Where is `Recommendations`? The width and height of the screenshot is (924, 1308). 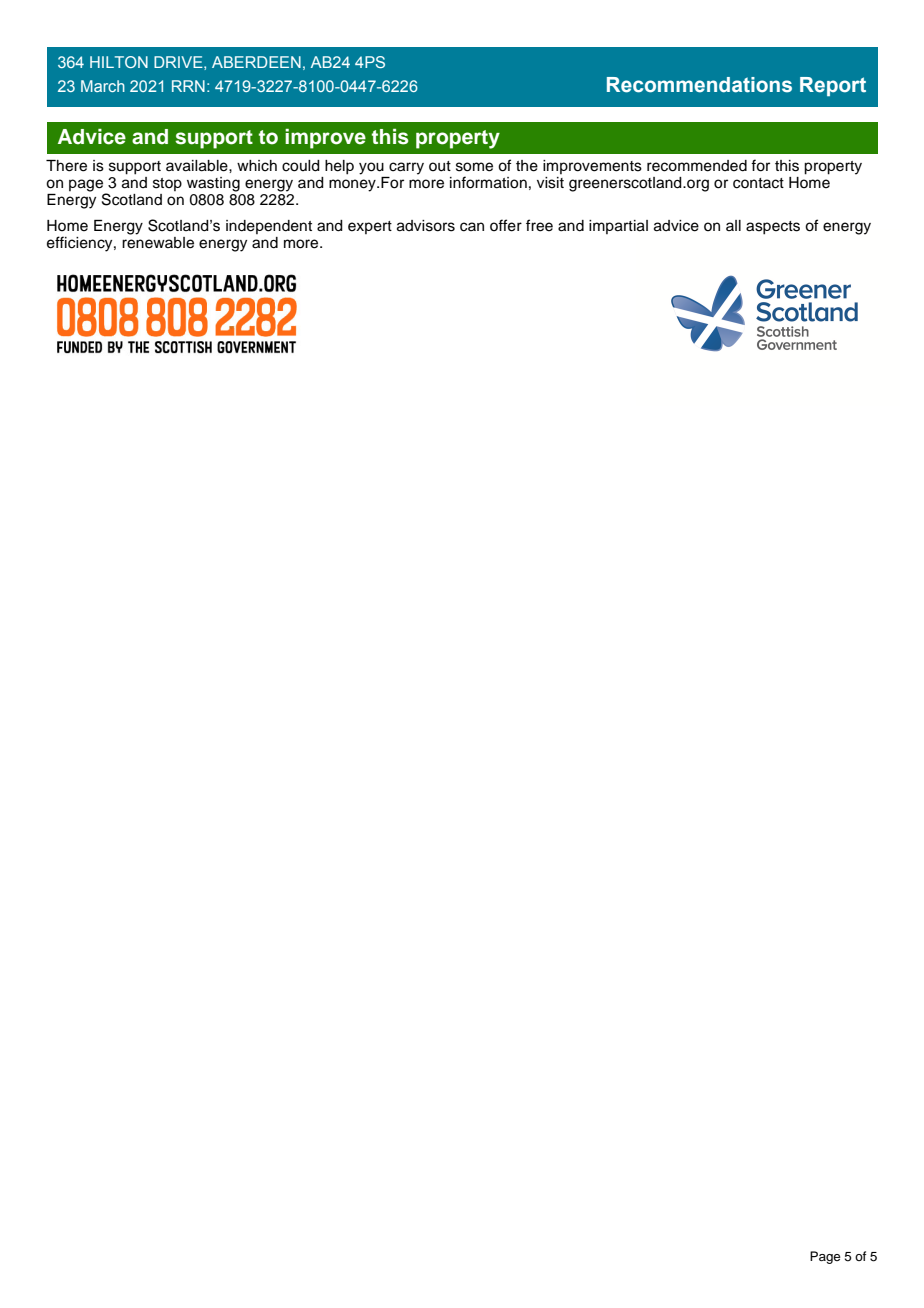 Recommendations is located at coordinates (699, 85).
